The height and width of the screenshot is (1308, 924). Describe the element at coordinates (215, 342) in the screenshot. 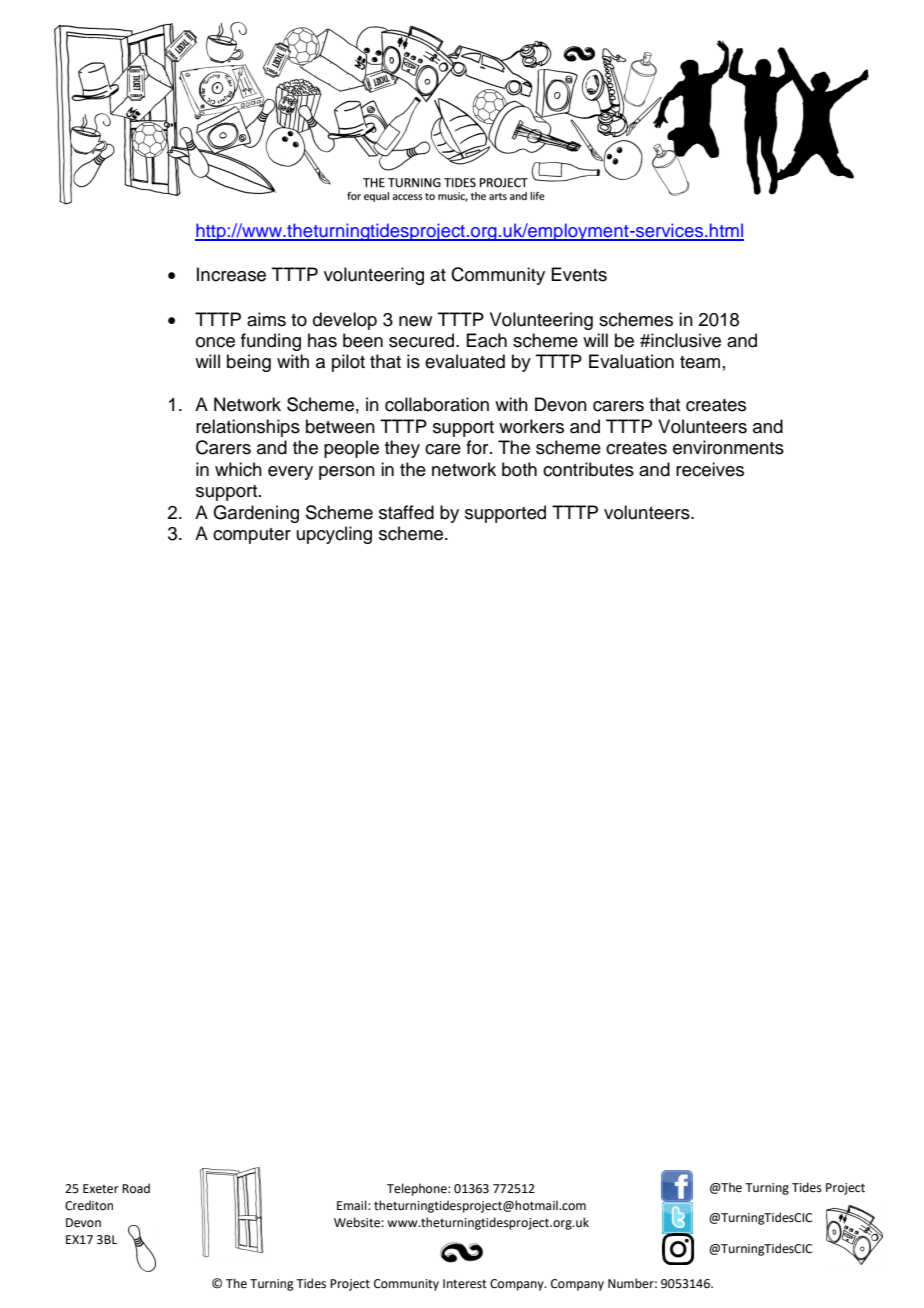

I see `once` at that location.
